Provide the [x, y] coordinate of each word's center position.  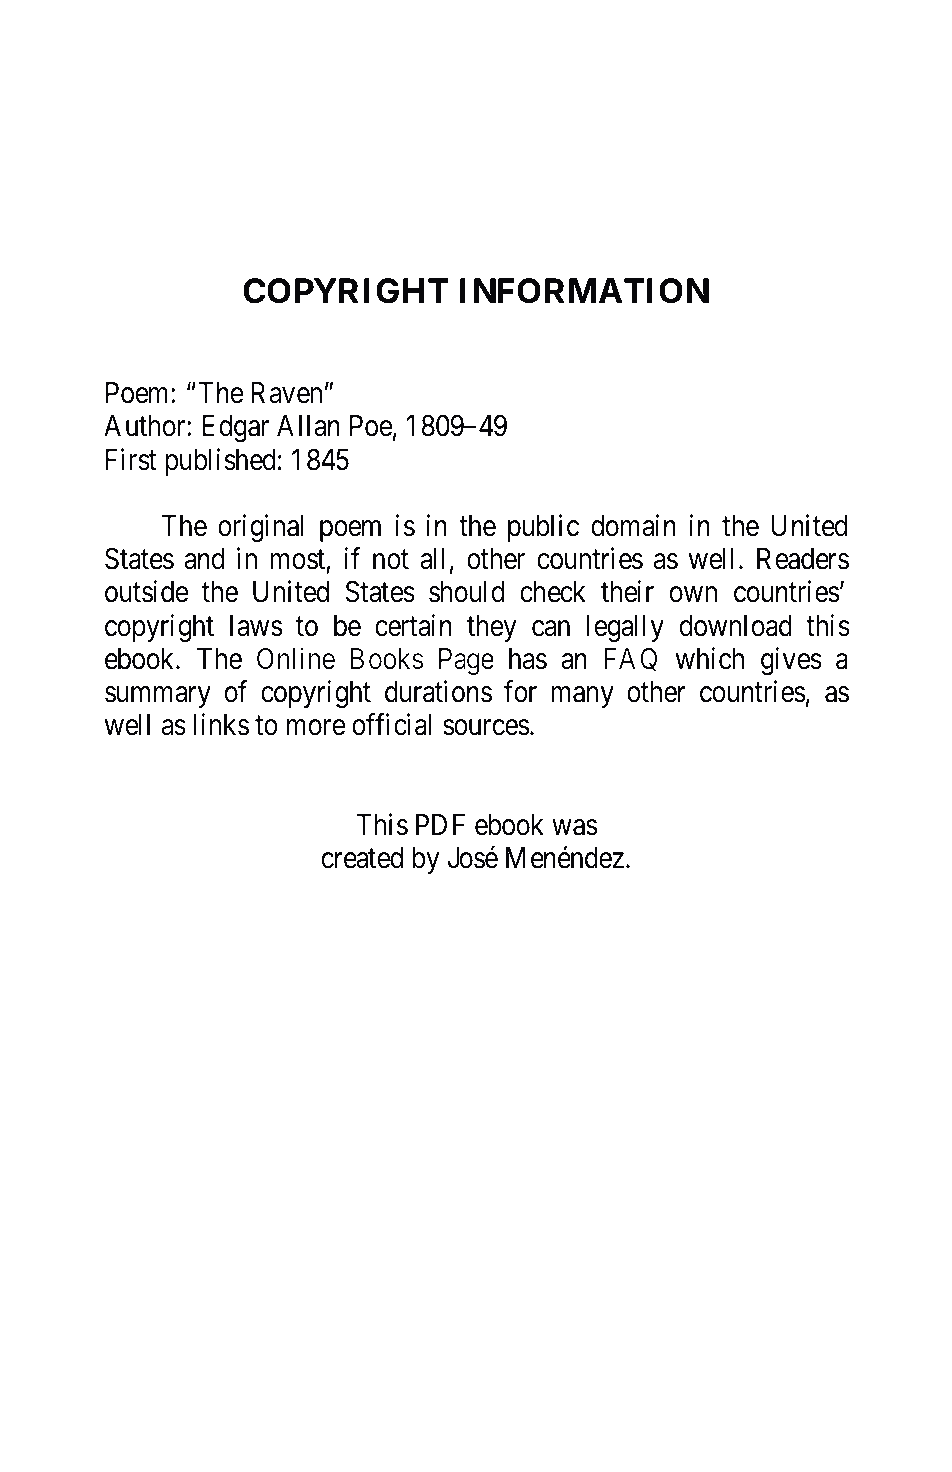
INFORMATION [584, 291]
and [204, 559]
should [467, 592]
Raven [286, 393]
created [362, 858]
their [627, 592]
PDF [440, 824]
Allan [308, 426]
